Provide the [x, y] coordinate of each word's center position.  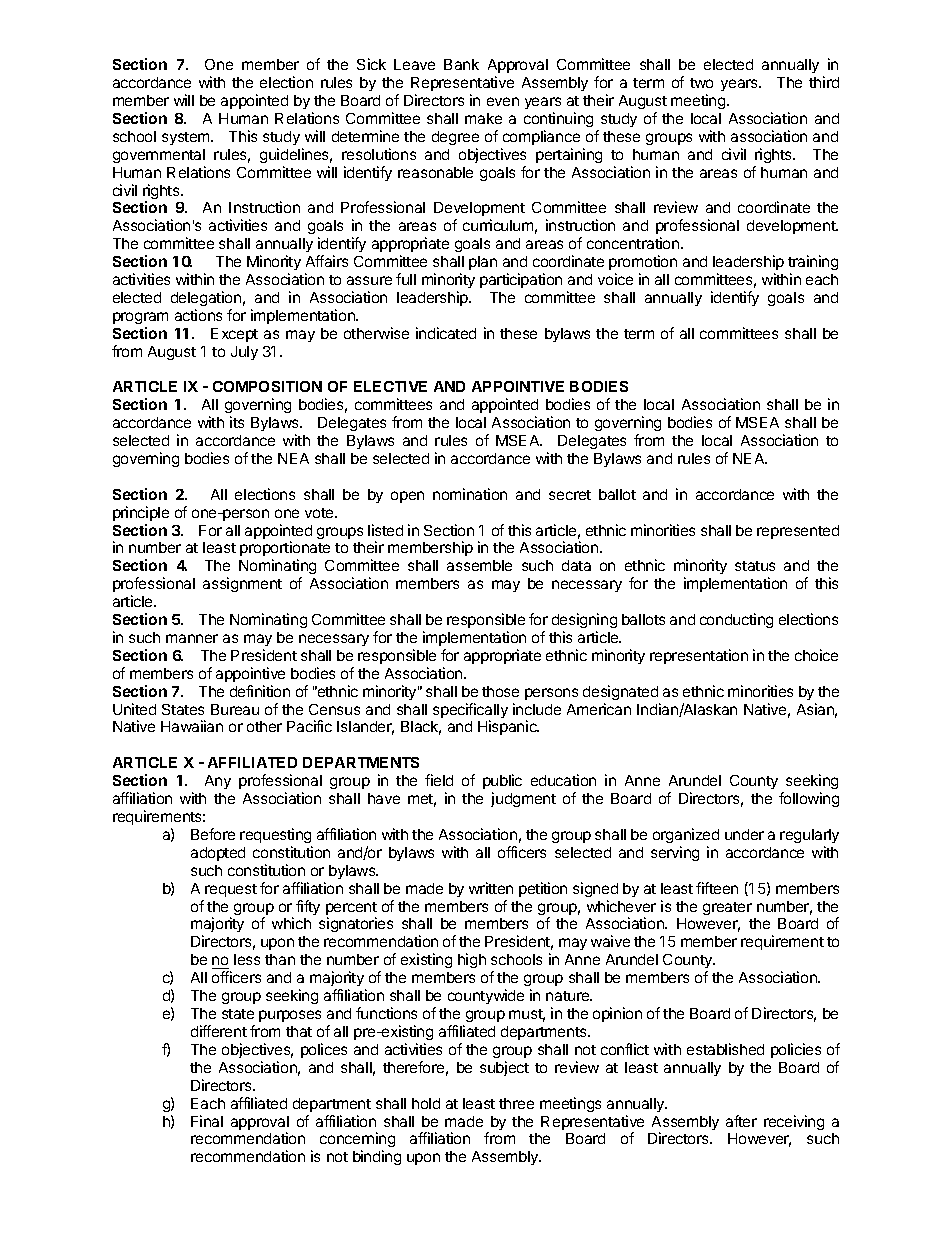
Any [218, 782]
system [187, 138]
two [701, 83]
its [237, 422]
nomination [470, 494]
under [744, 834]
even [503, 101]
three [516, 1103]
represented [798, 532]
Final [207, 1121]
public [502, 781]
